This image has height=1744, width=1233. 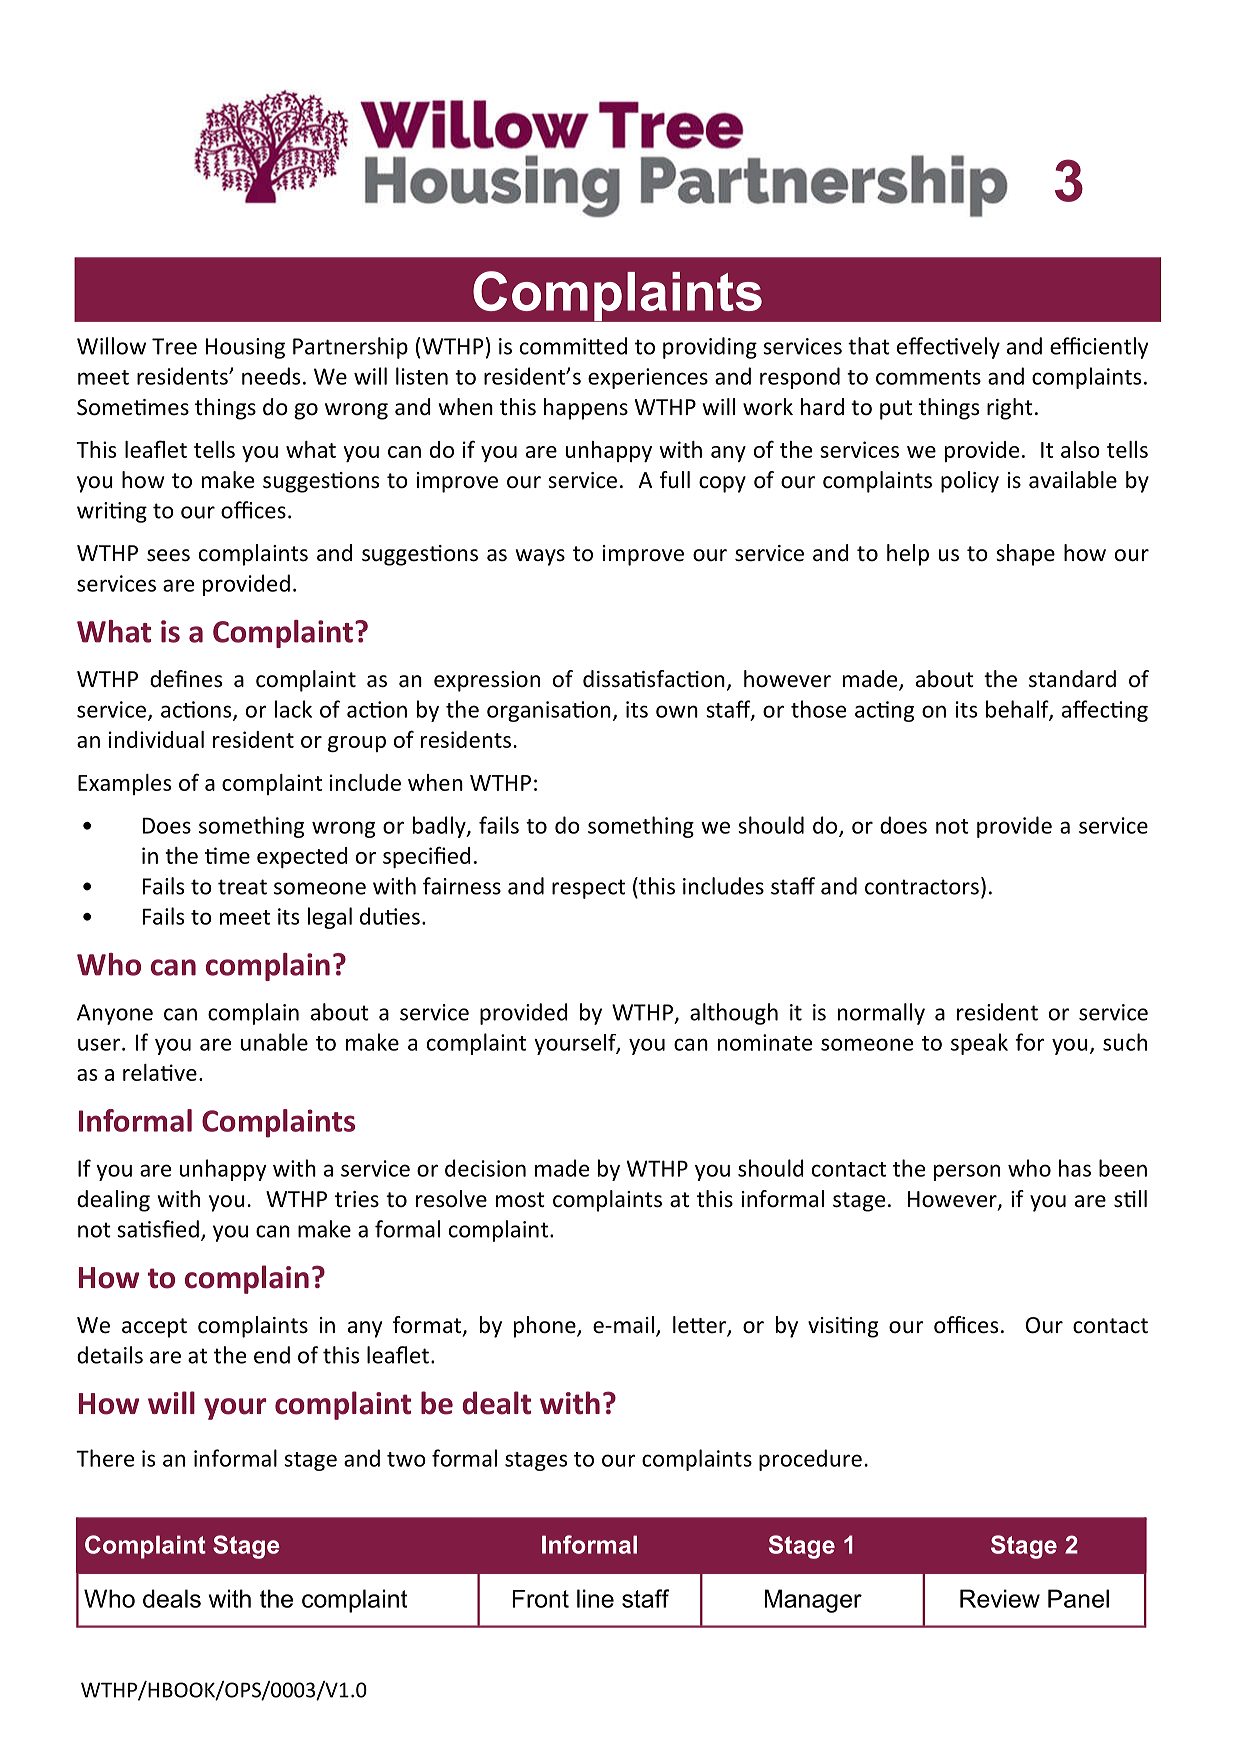 I want to click on speak, so click(x=979, y=1044).
